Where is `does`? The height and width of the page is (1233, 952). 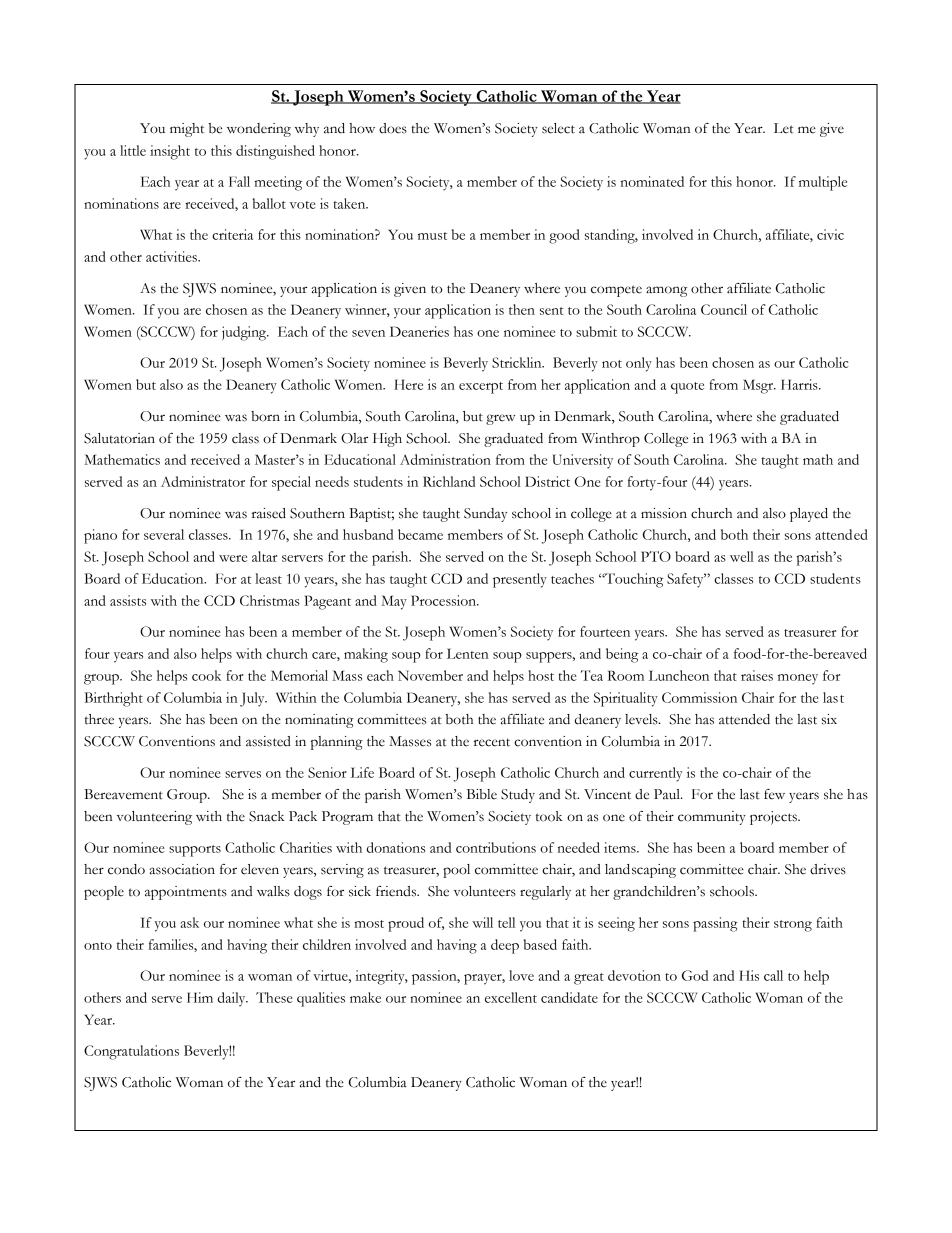 does is located at coordinates (393, 128).
